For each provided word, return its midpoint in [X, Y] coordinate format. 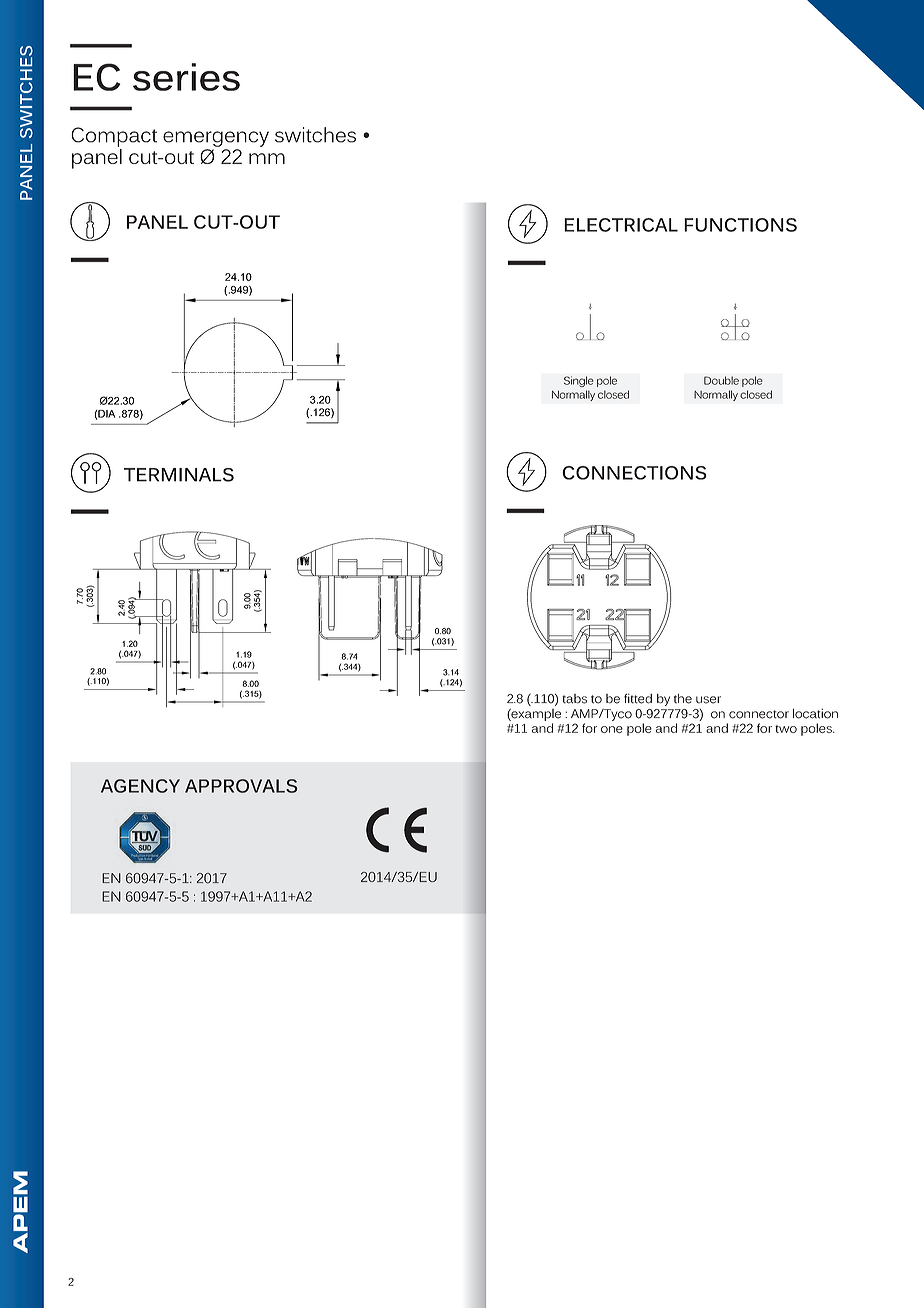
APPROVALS [241, 786]
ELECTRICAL [621, 225]
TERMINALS [179, 475]
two [786, 729]
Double [721, 380]
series [186, 77]
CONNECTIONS [634, 473]
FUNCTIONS [740, 225]
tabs [574, 699]
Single [579, 381]
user [708, 700]
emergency [216, 139]
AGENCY [140, 786]
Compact [114, 137]
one [612, 729]
